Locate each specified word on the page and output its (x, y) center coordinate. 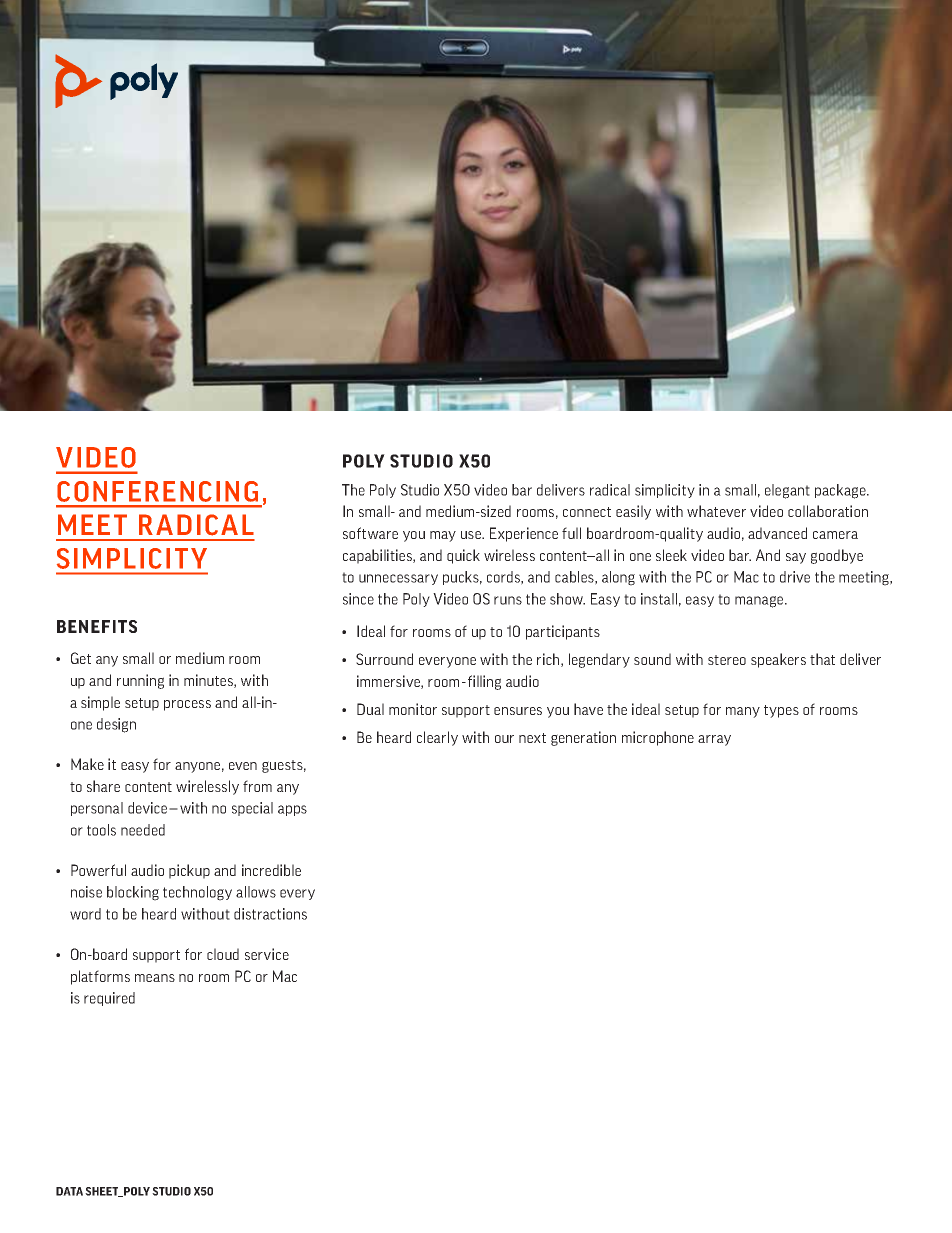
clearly (437, 738)
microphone (658, 738)
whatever (716, 511)
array (714, 740)
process (187, 705)
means (155, 978)
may (443, 536)
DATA (69, 1191)
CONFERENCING (157, 491)
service (267, 954)
